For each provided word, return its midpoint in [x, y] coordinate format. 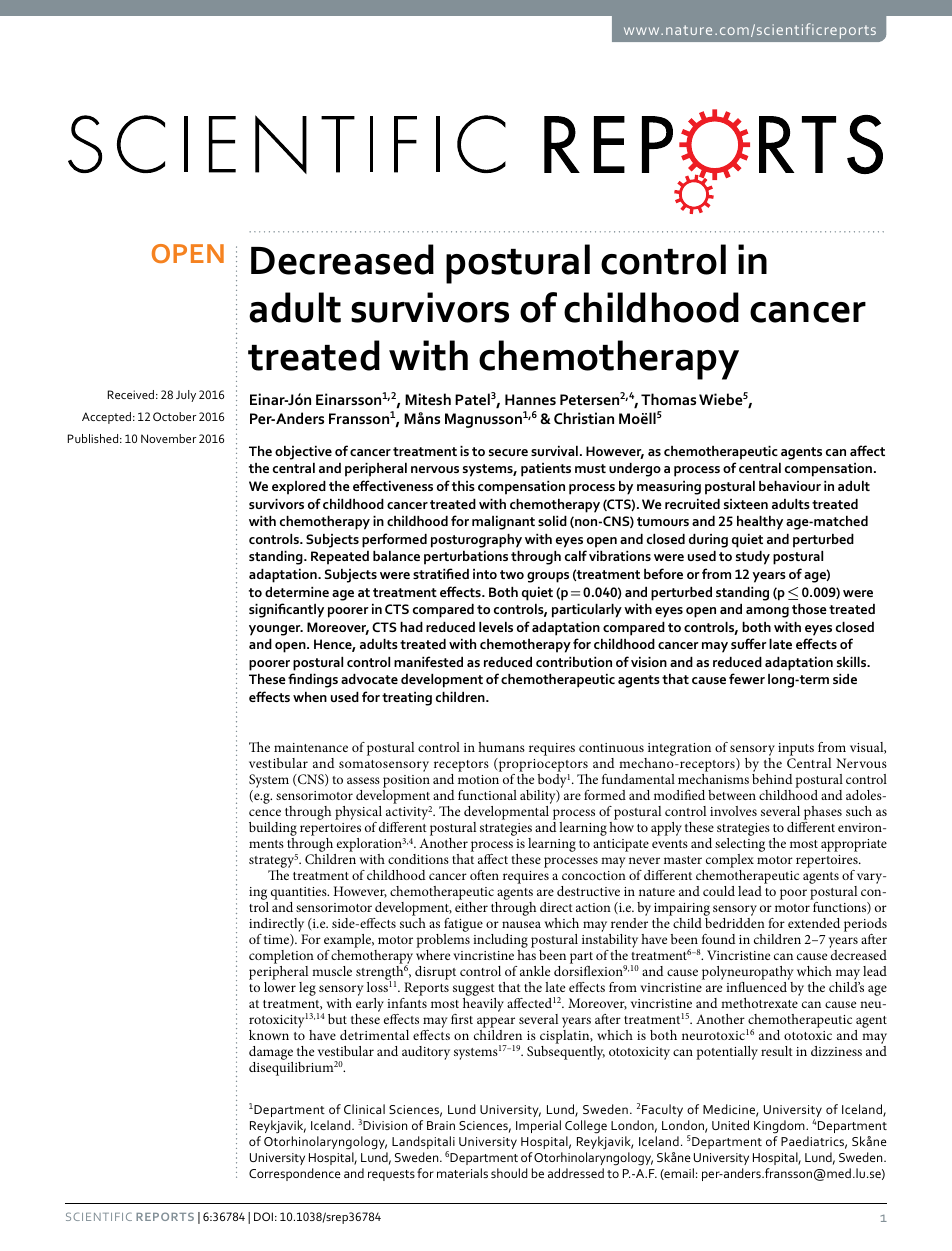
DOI [263, 1216]
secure [508, 452]
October [174, 416]
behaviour [790, 486]
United [730, 1125]
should [509, 1173]
